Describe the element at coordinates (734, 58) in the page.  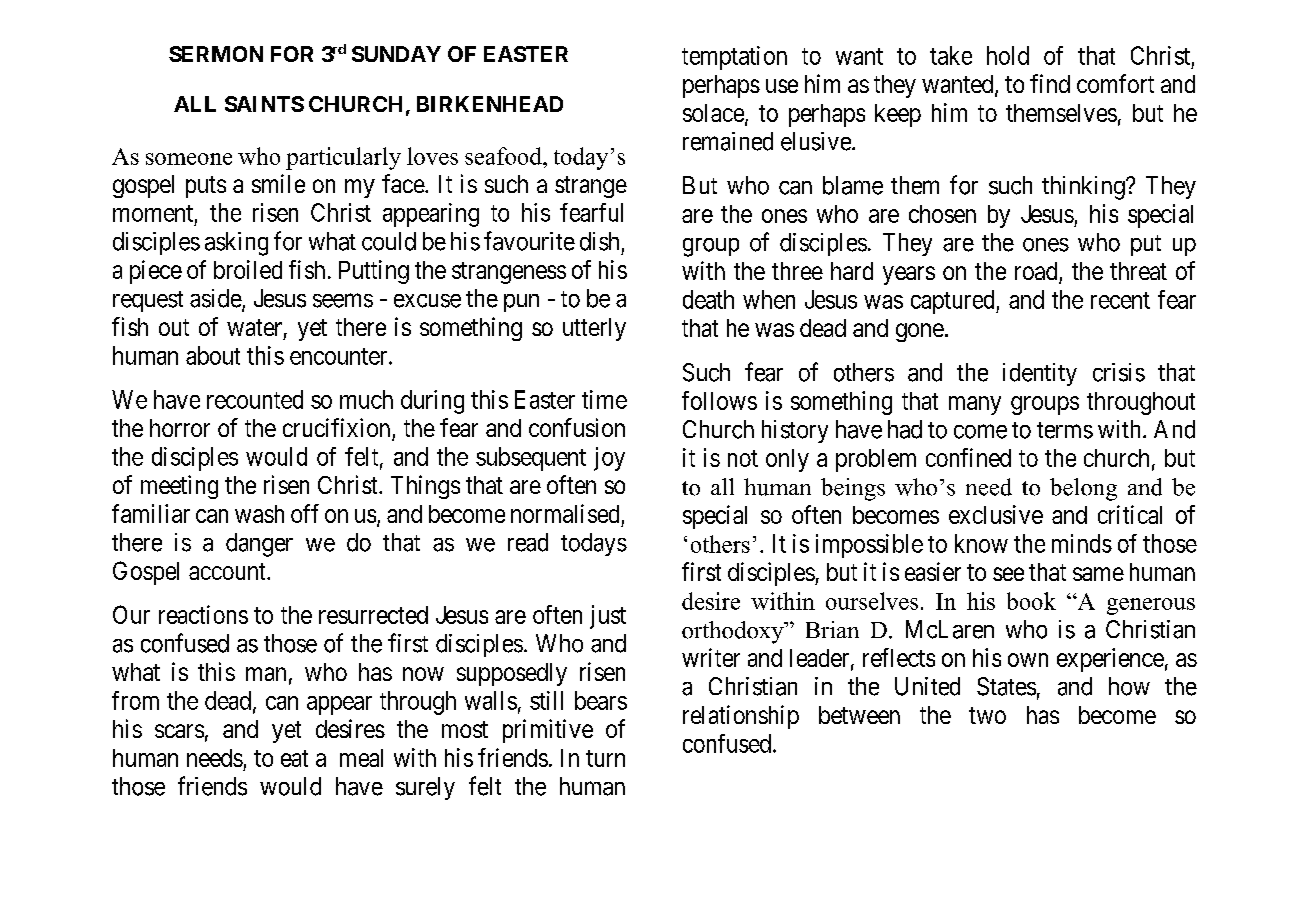
I see `temptation` at that location.
